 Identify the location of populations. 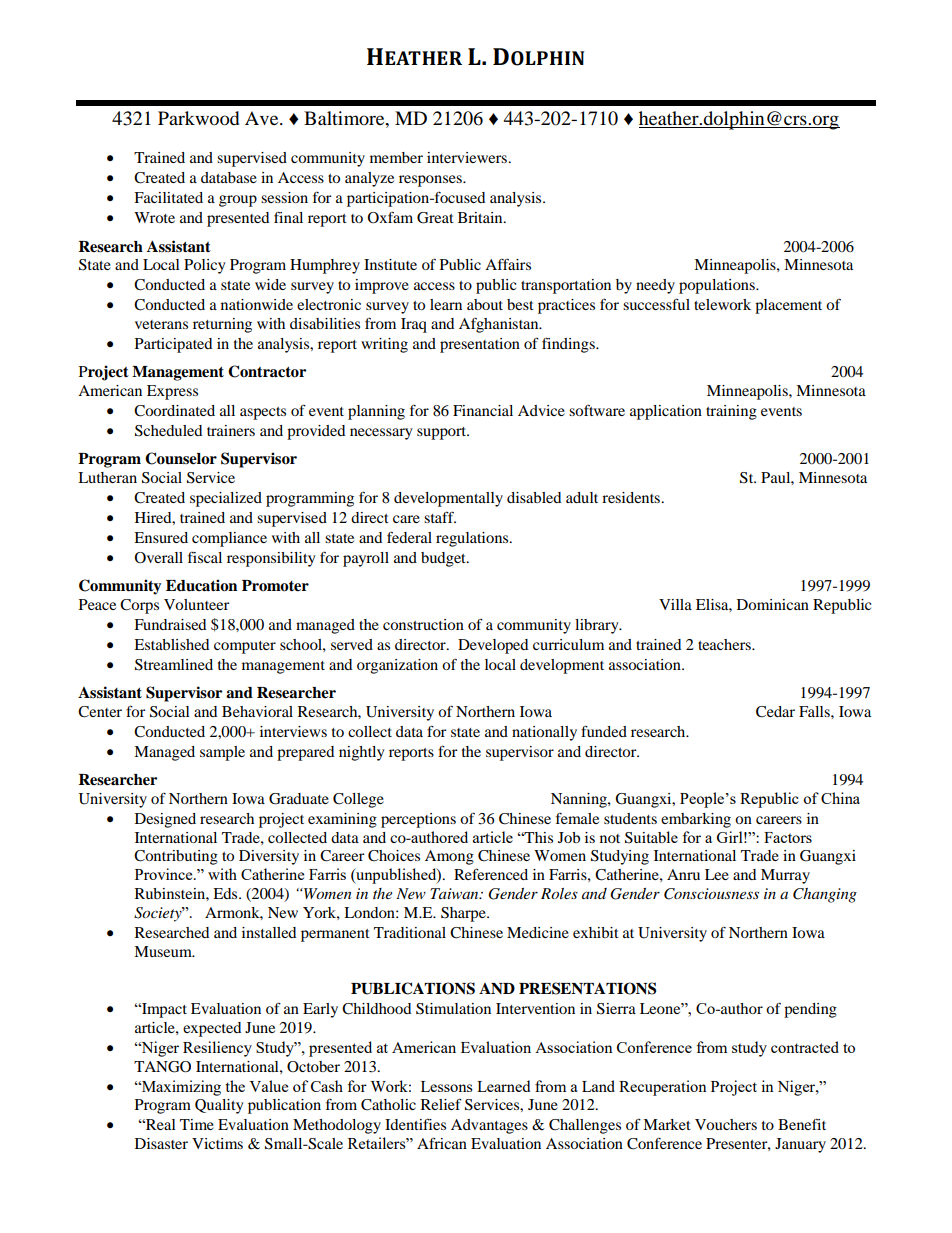
(718, 286).
